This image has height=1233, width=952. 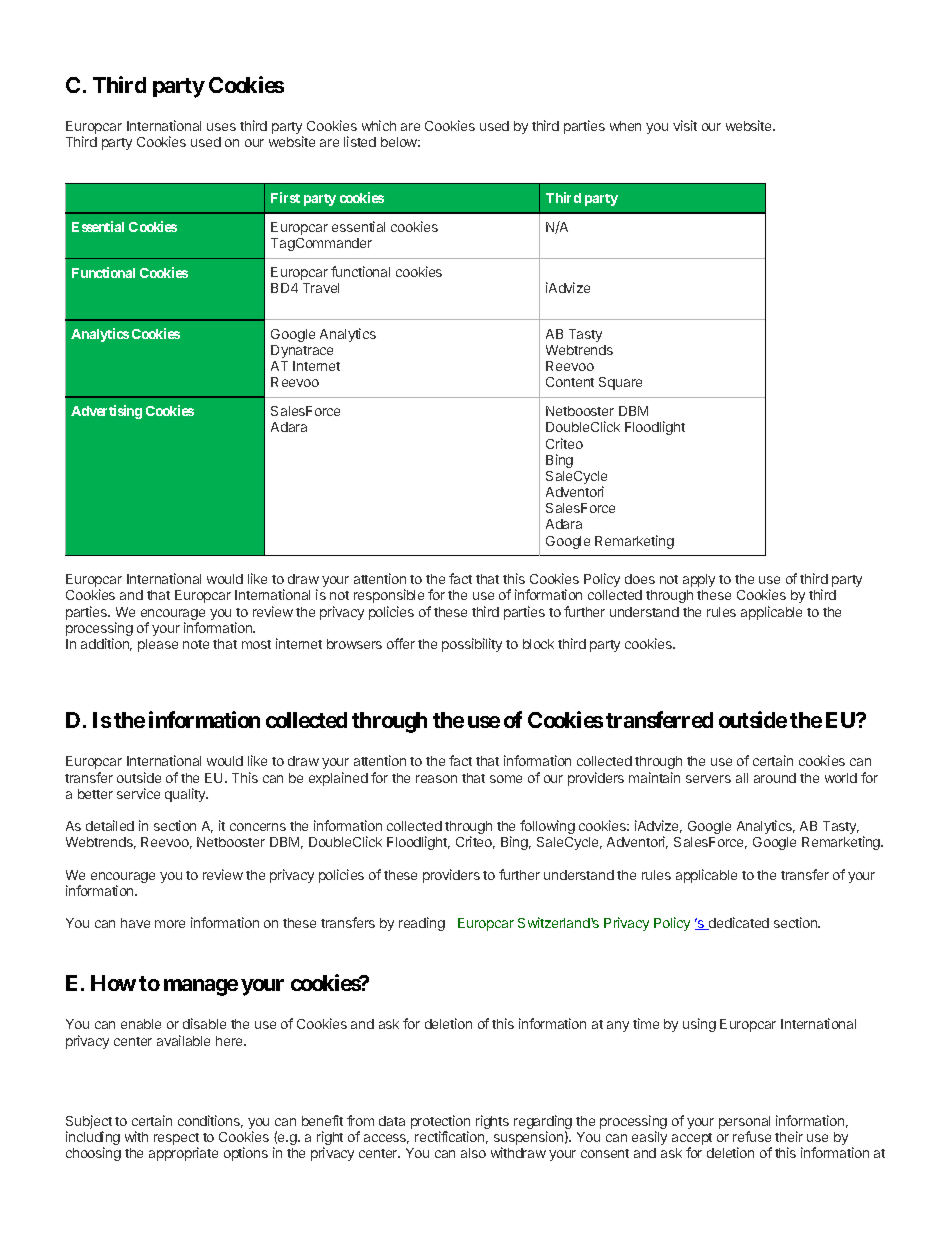 What do you see at coordinates (685, 125) in the image?
I see `visit` at bounding box center [685, 125].
